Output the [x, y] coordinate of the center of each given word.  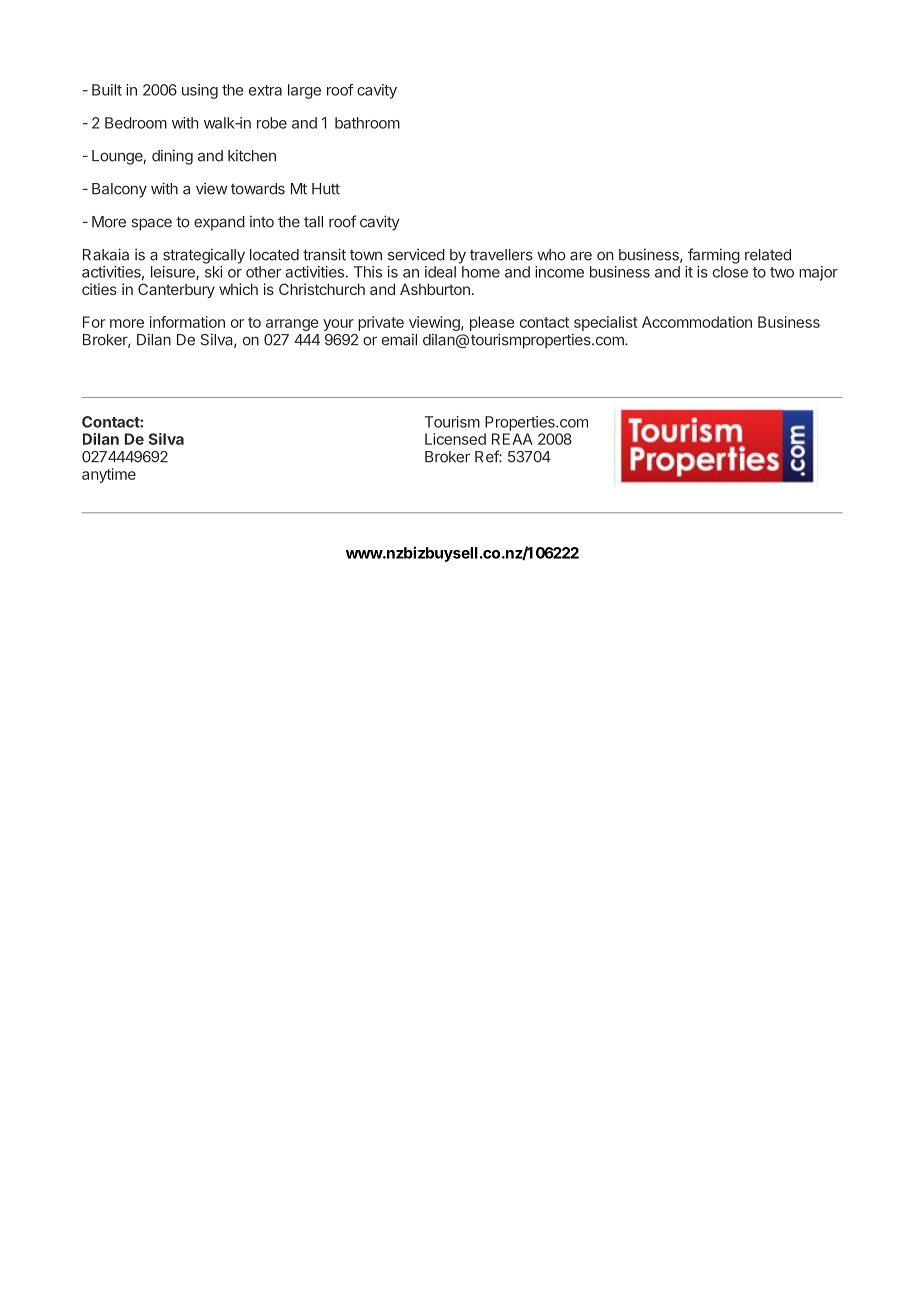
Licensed [455, 439]
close [730, 272]
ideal [440, 272]
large [304, 91]
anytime [109, 475]
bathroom [367, 123]
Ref [487, 456]
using [200, 91]
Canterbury [176, 290]
